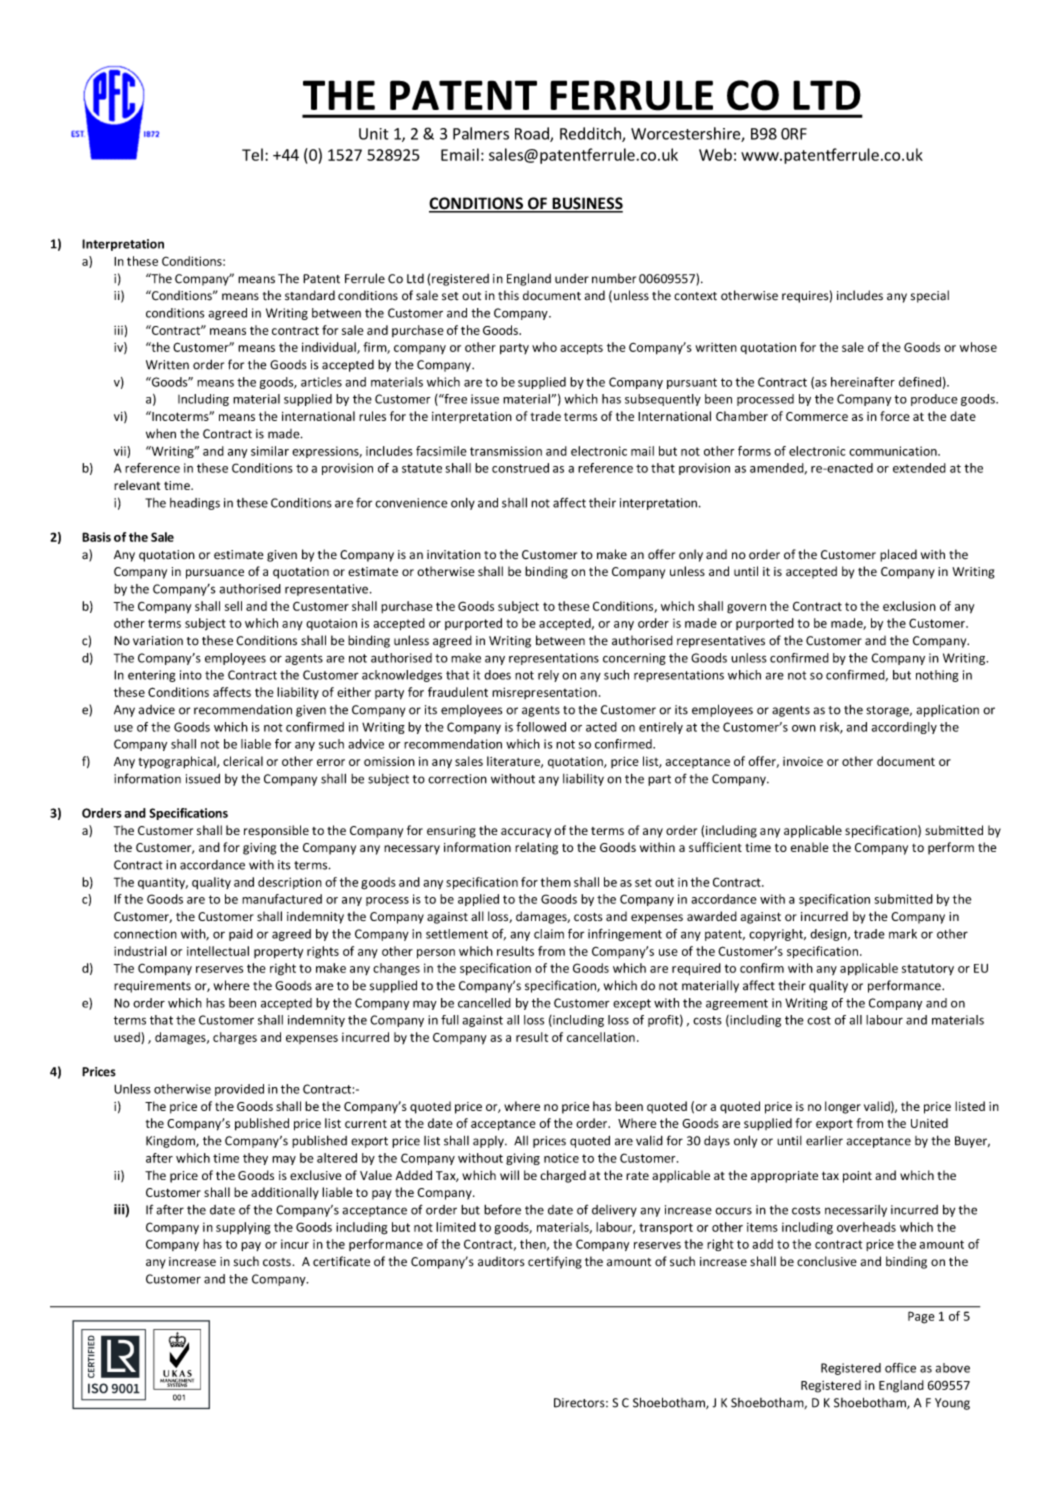 The height and width of the image is (1487, 1051). What do you see at coordinates (555, 1262) in the image?
I see `certifying` at bounding box center [555, 1262].
